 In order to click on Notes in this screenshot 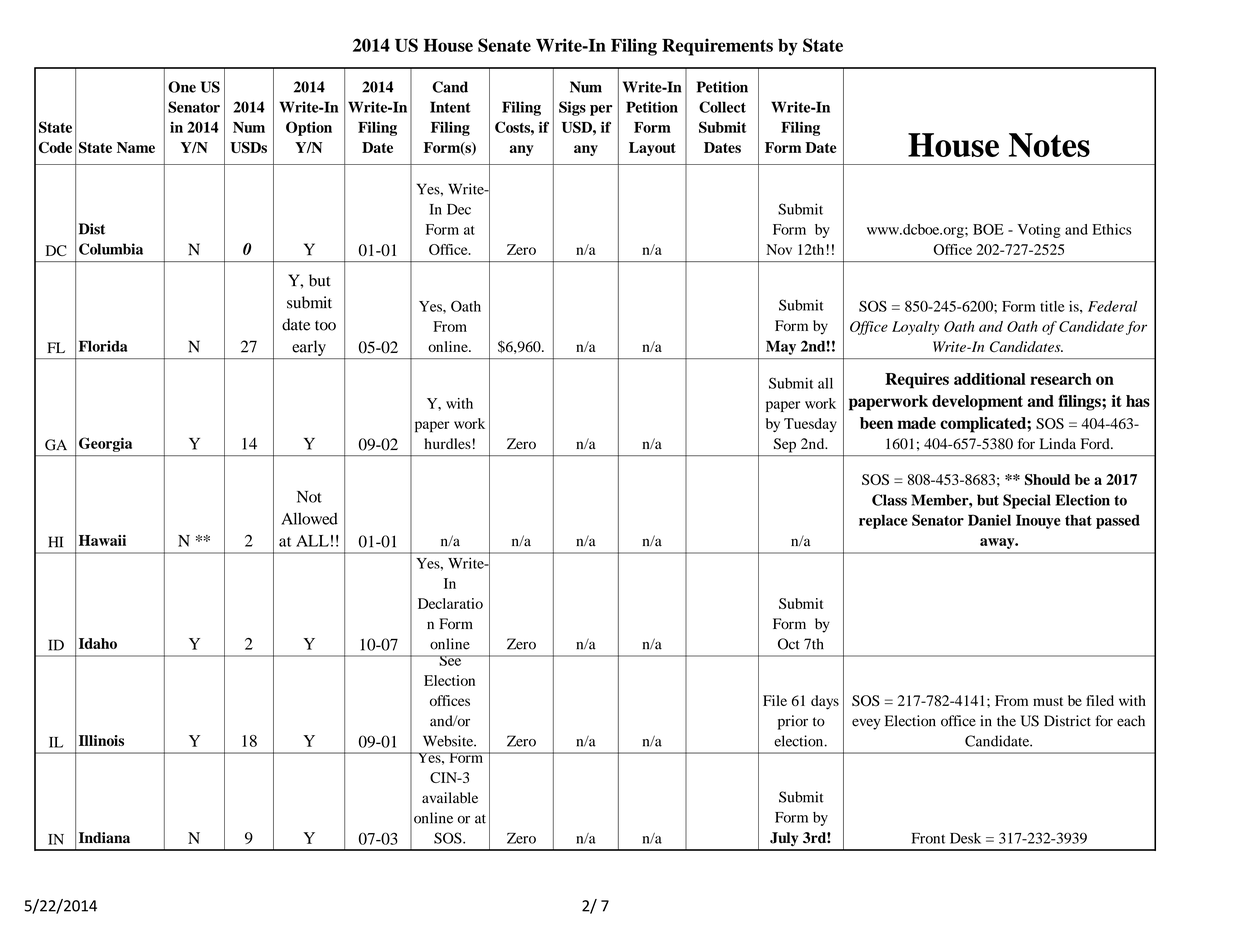, I will do `click(1049, 145)`.
